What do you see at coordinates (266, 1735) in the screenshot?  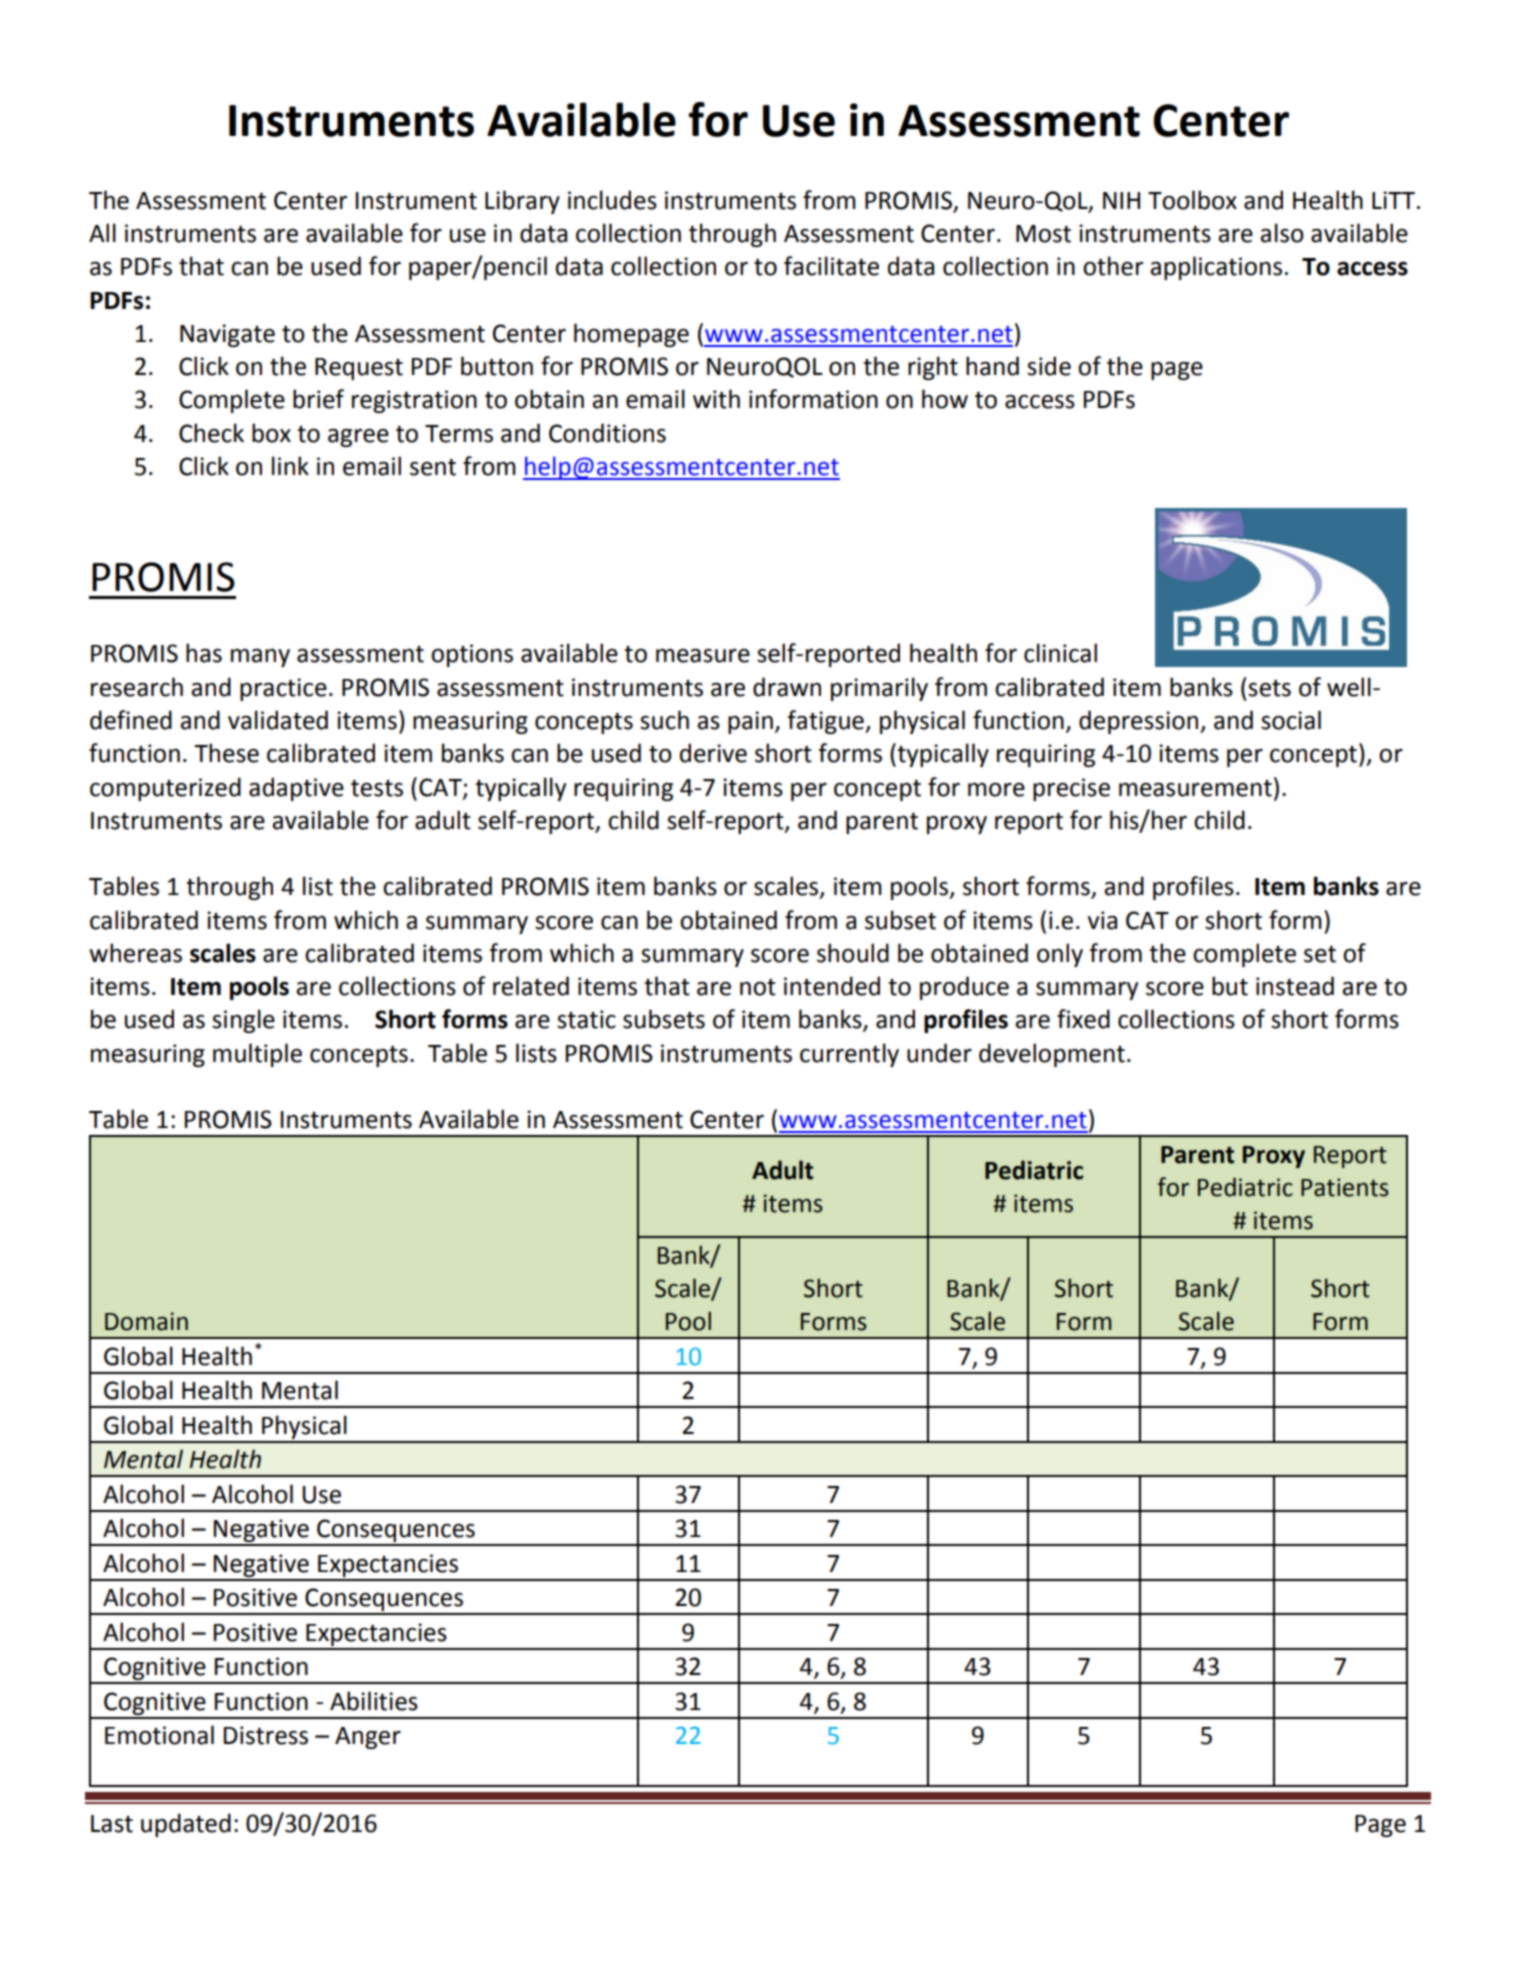 I see `Distress` at bounding box center [266, 1735].
